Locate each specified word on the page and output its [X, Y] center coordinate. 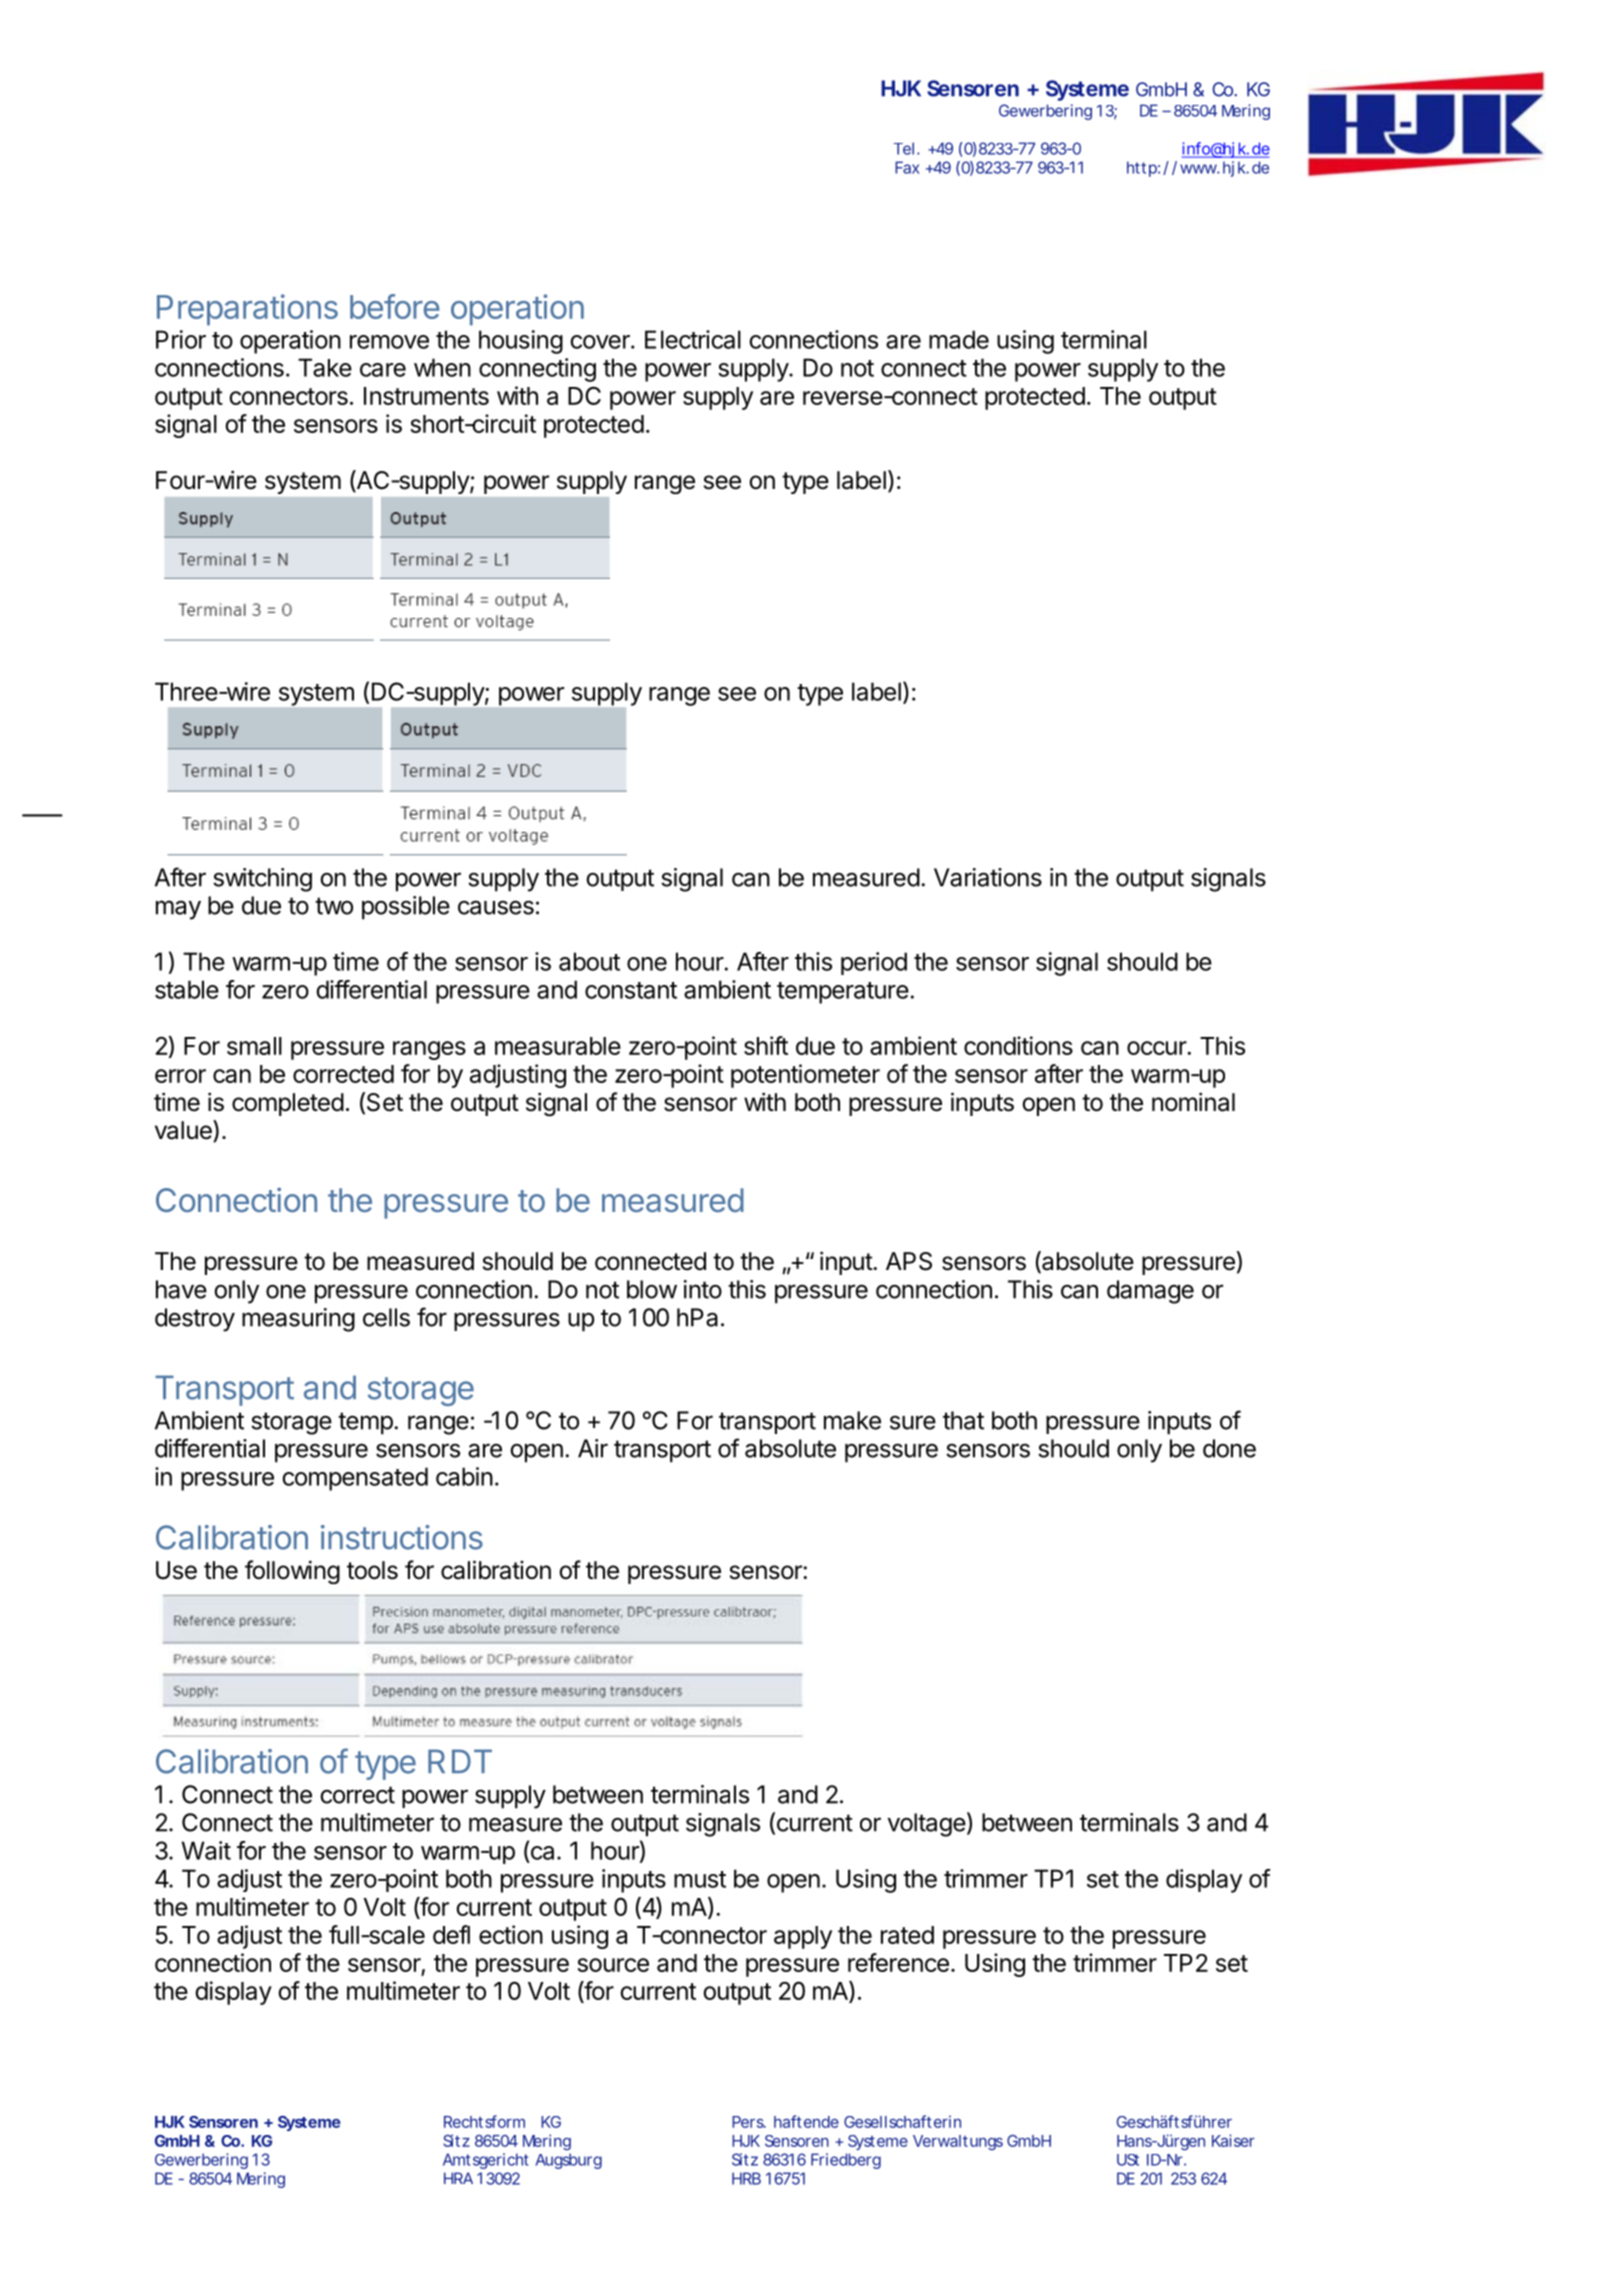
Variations [988, 877]
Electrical [693, 339]
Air [593, 1448]
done [1229, 1448]
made [959, 339]
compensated [355, 1479]
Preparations [247, 310]
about [589, 961]
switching [262, 880]
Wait [206, 1850]
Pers [749, 2122]
